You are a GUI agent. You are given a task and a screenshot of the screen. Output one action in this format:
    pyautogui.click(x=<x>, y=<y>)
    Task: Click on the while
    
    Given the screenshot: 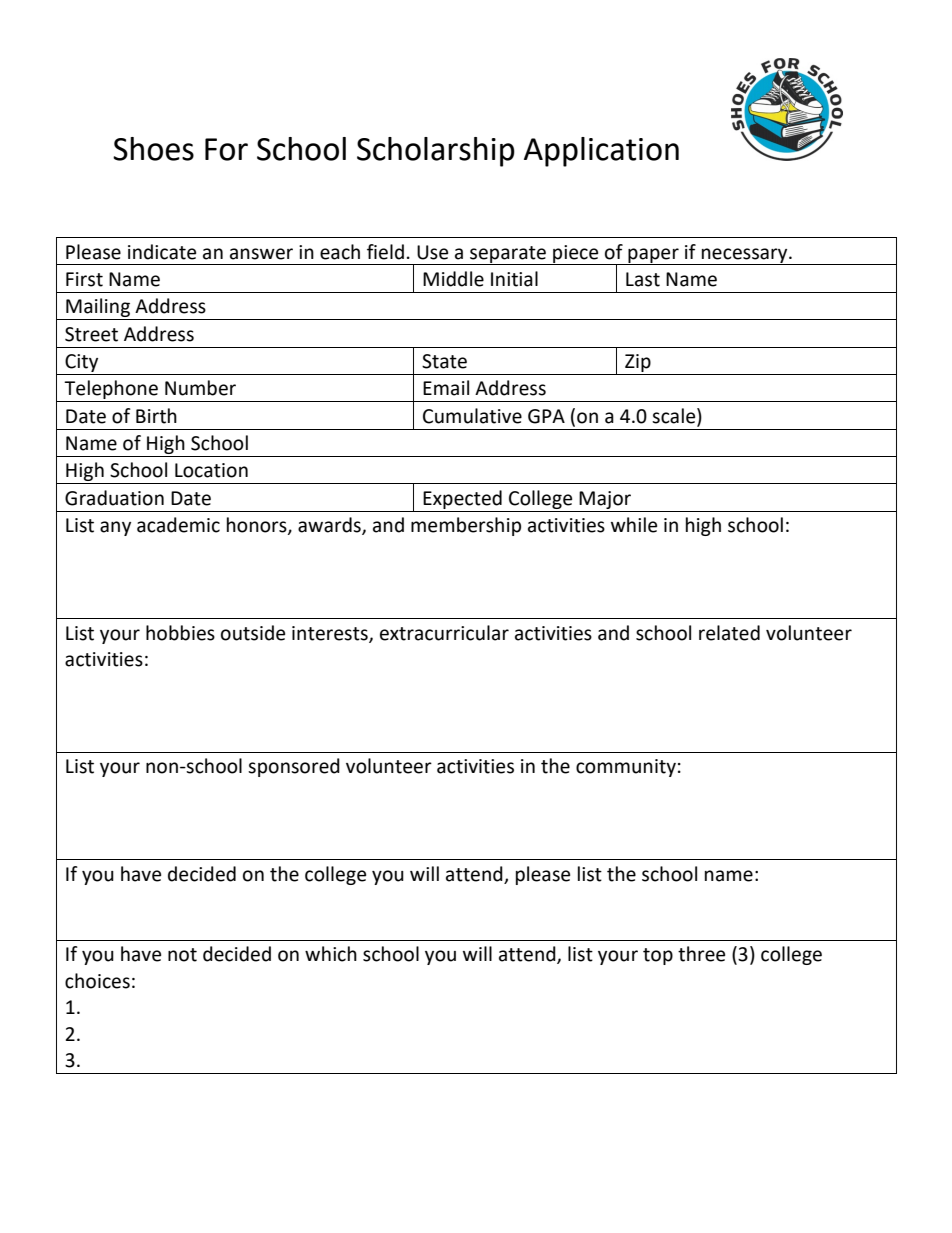 What is the action you would take?
    pyautogui.click(x=634, y=525)
